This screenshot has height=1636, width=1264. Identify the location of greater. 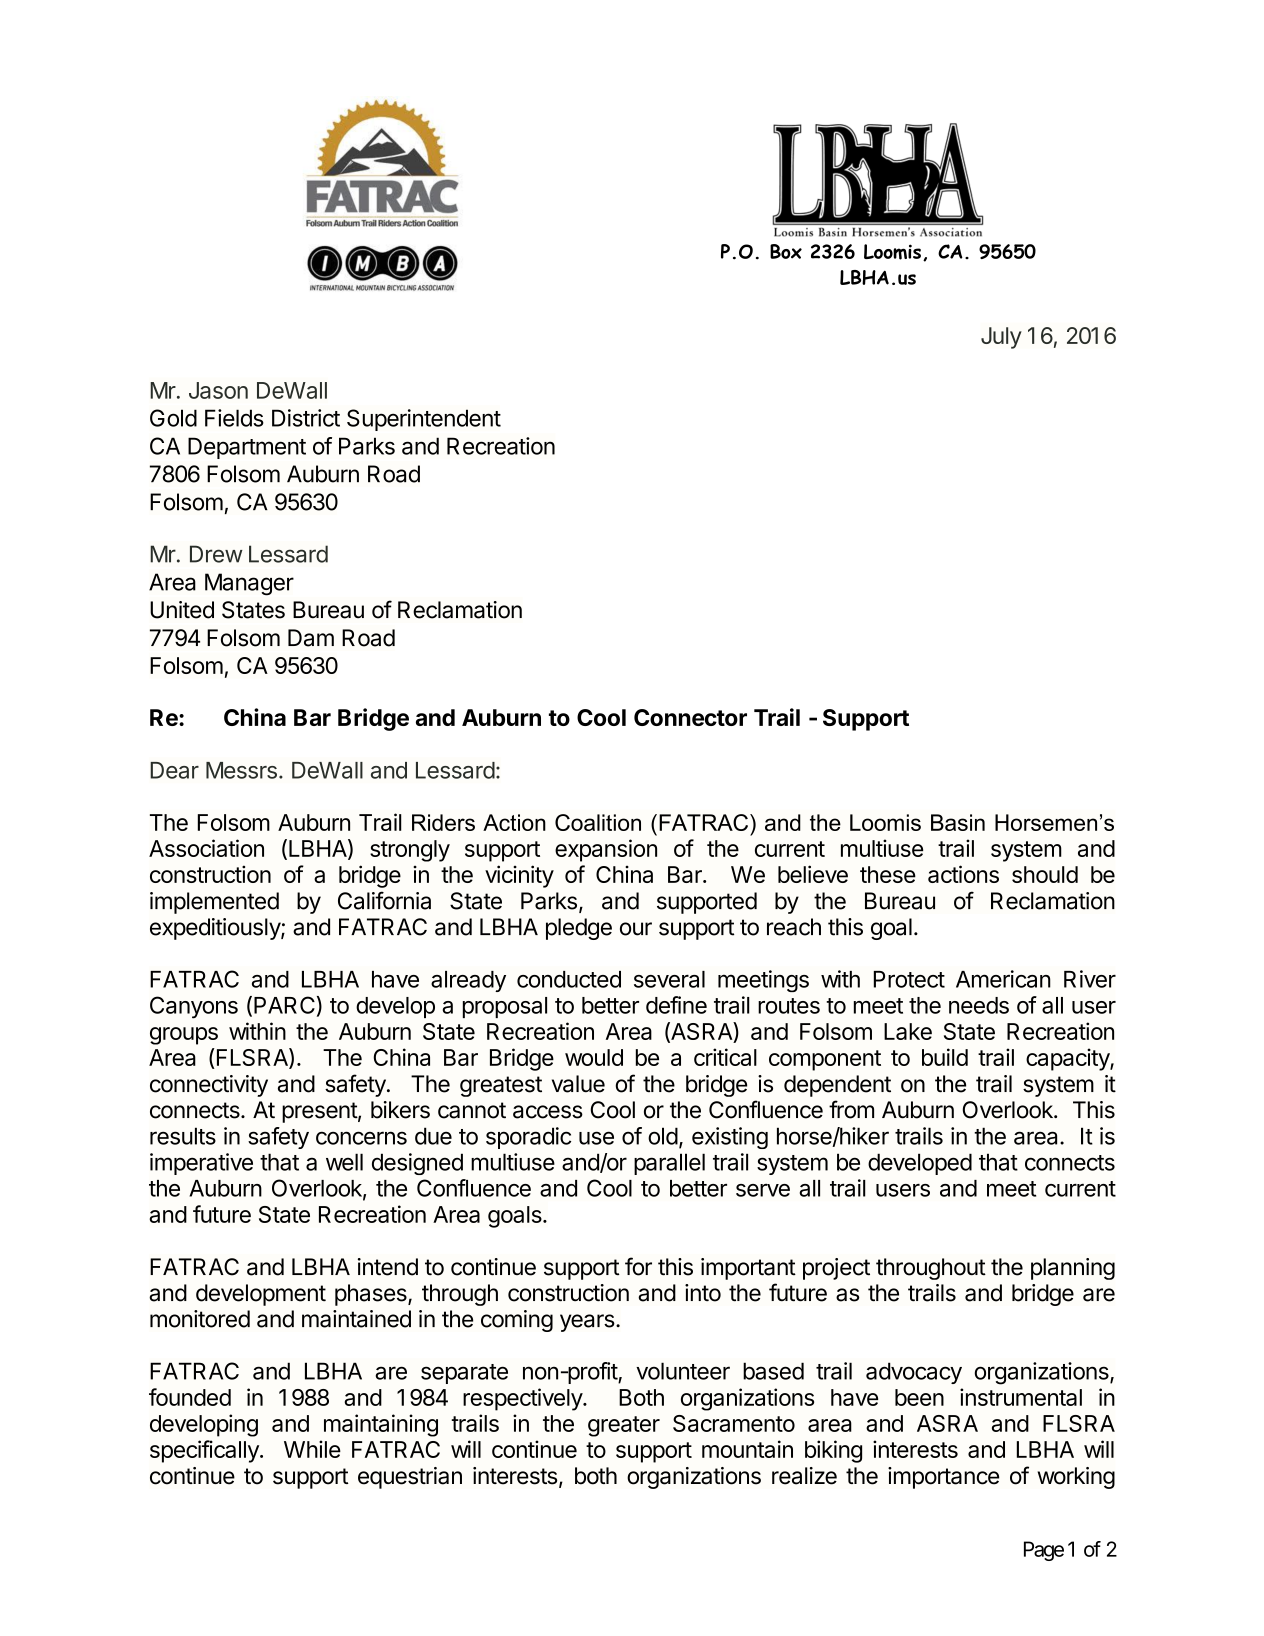
(624, 1426).
